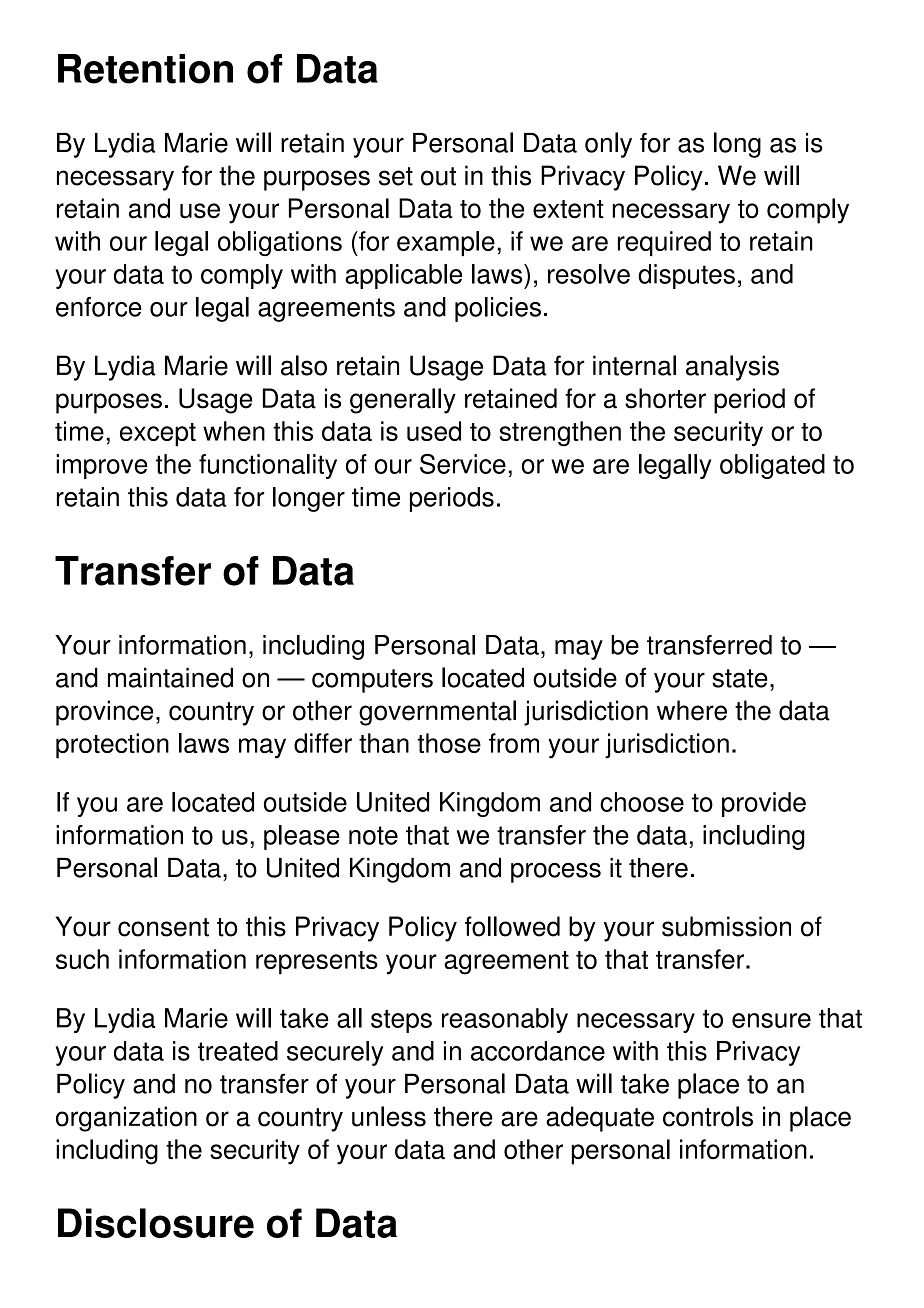 The width and height of the page is (924, 1308). Describe the element at coordinates (740, 678) in the page. I see `state` at that location.
